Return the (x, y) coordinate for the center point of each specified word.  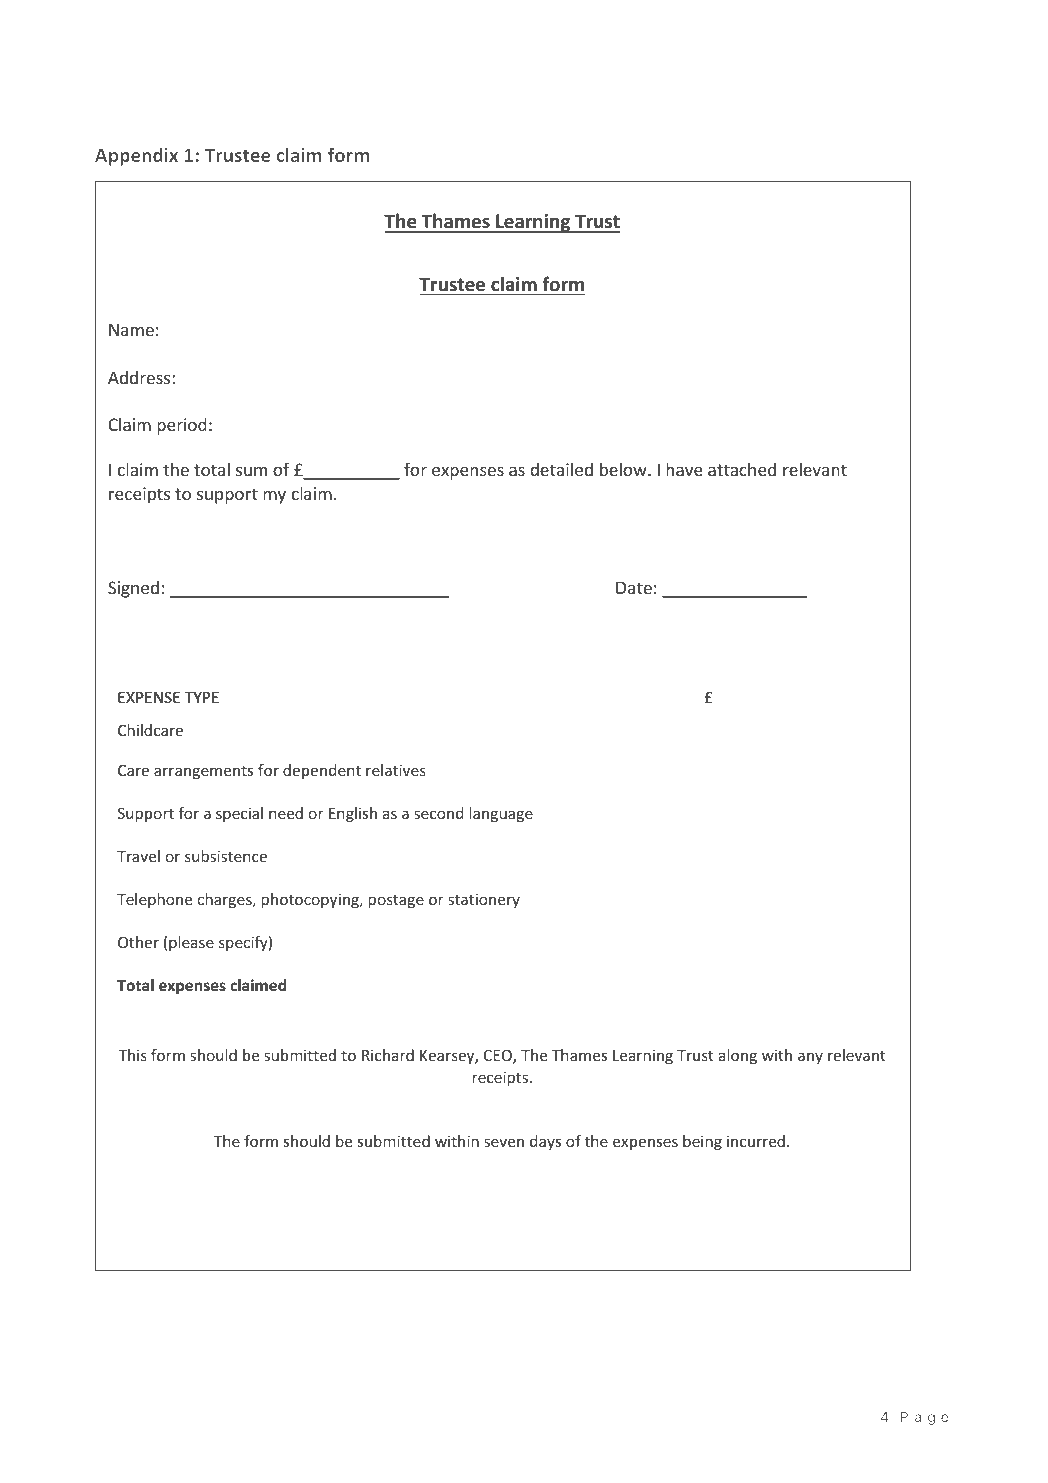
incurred (756, 1141)
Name (131, 329)
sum (251, 471)
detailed (561, 469)
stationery (484, 900)
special (239, 814)
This (132, 1055)
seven (504, 1142)
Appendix (136, 157)
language (501, 814)
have (684, 469)
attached (742, 469)
